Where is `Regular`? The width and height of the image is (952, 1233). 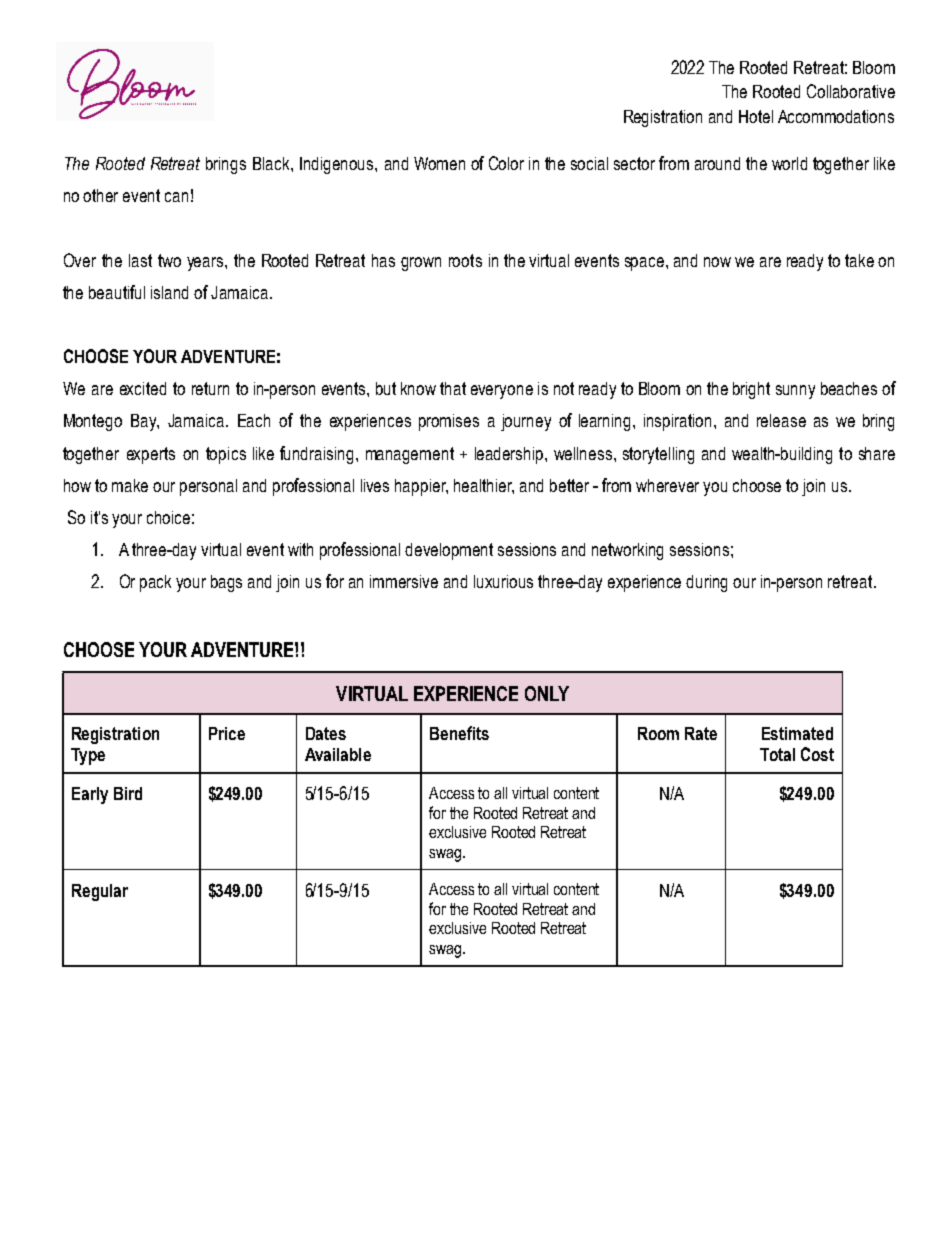 Regular is located at coordinates (100, 892).
